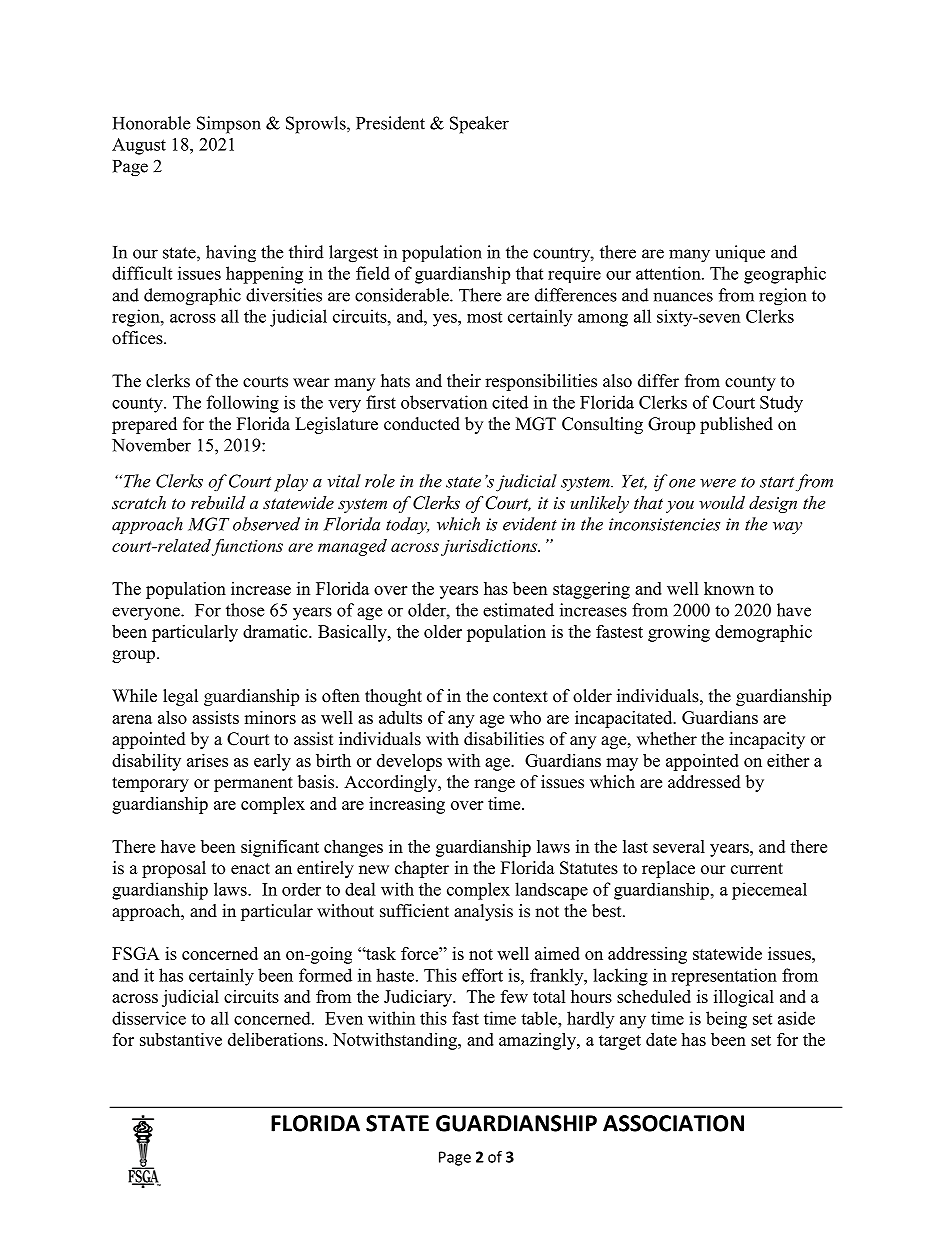 The image size is (952, 1233). What do you see at coordinates (673, 1123) in the page?
I see `ASSOCIATION` at bounding box center [673, 1123].
